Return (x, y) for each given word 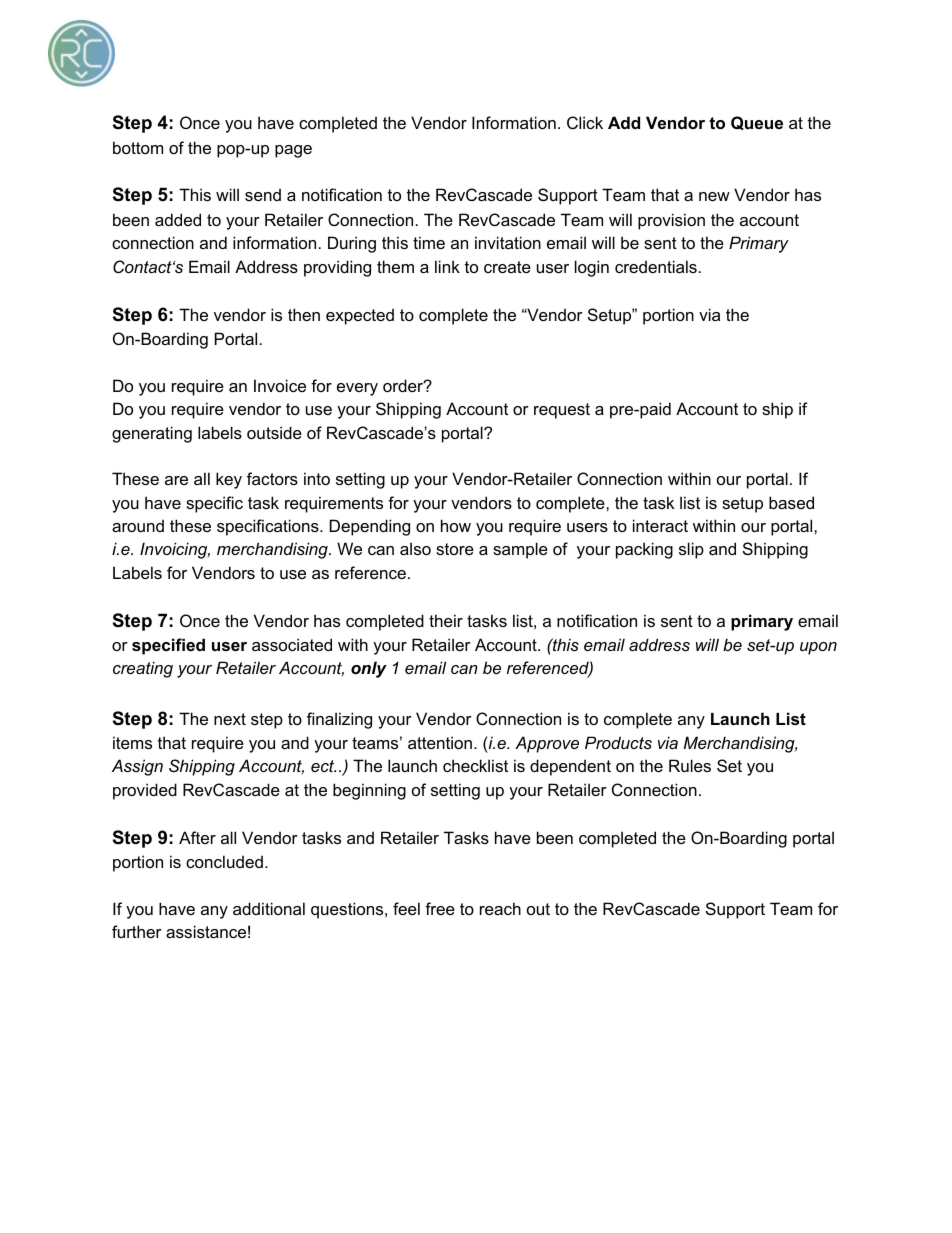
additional (269, 908)
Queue (757, 123)
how (456, 525)
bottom (138, 147)
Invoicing (175, 550)
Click (585, 122)
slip (691, 550)
